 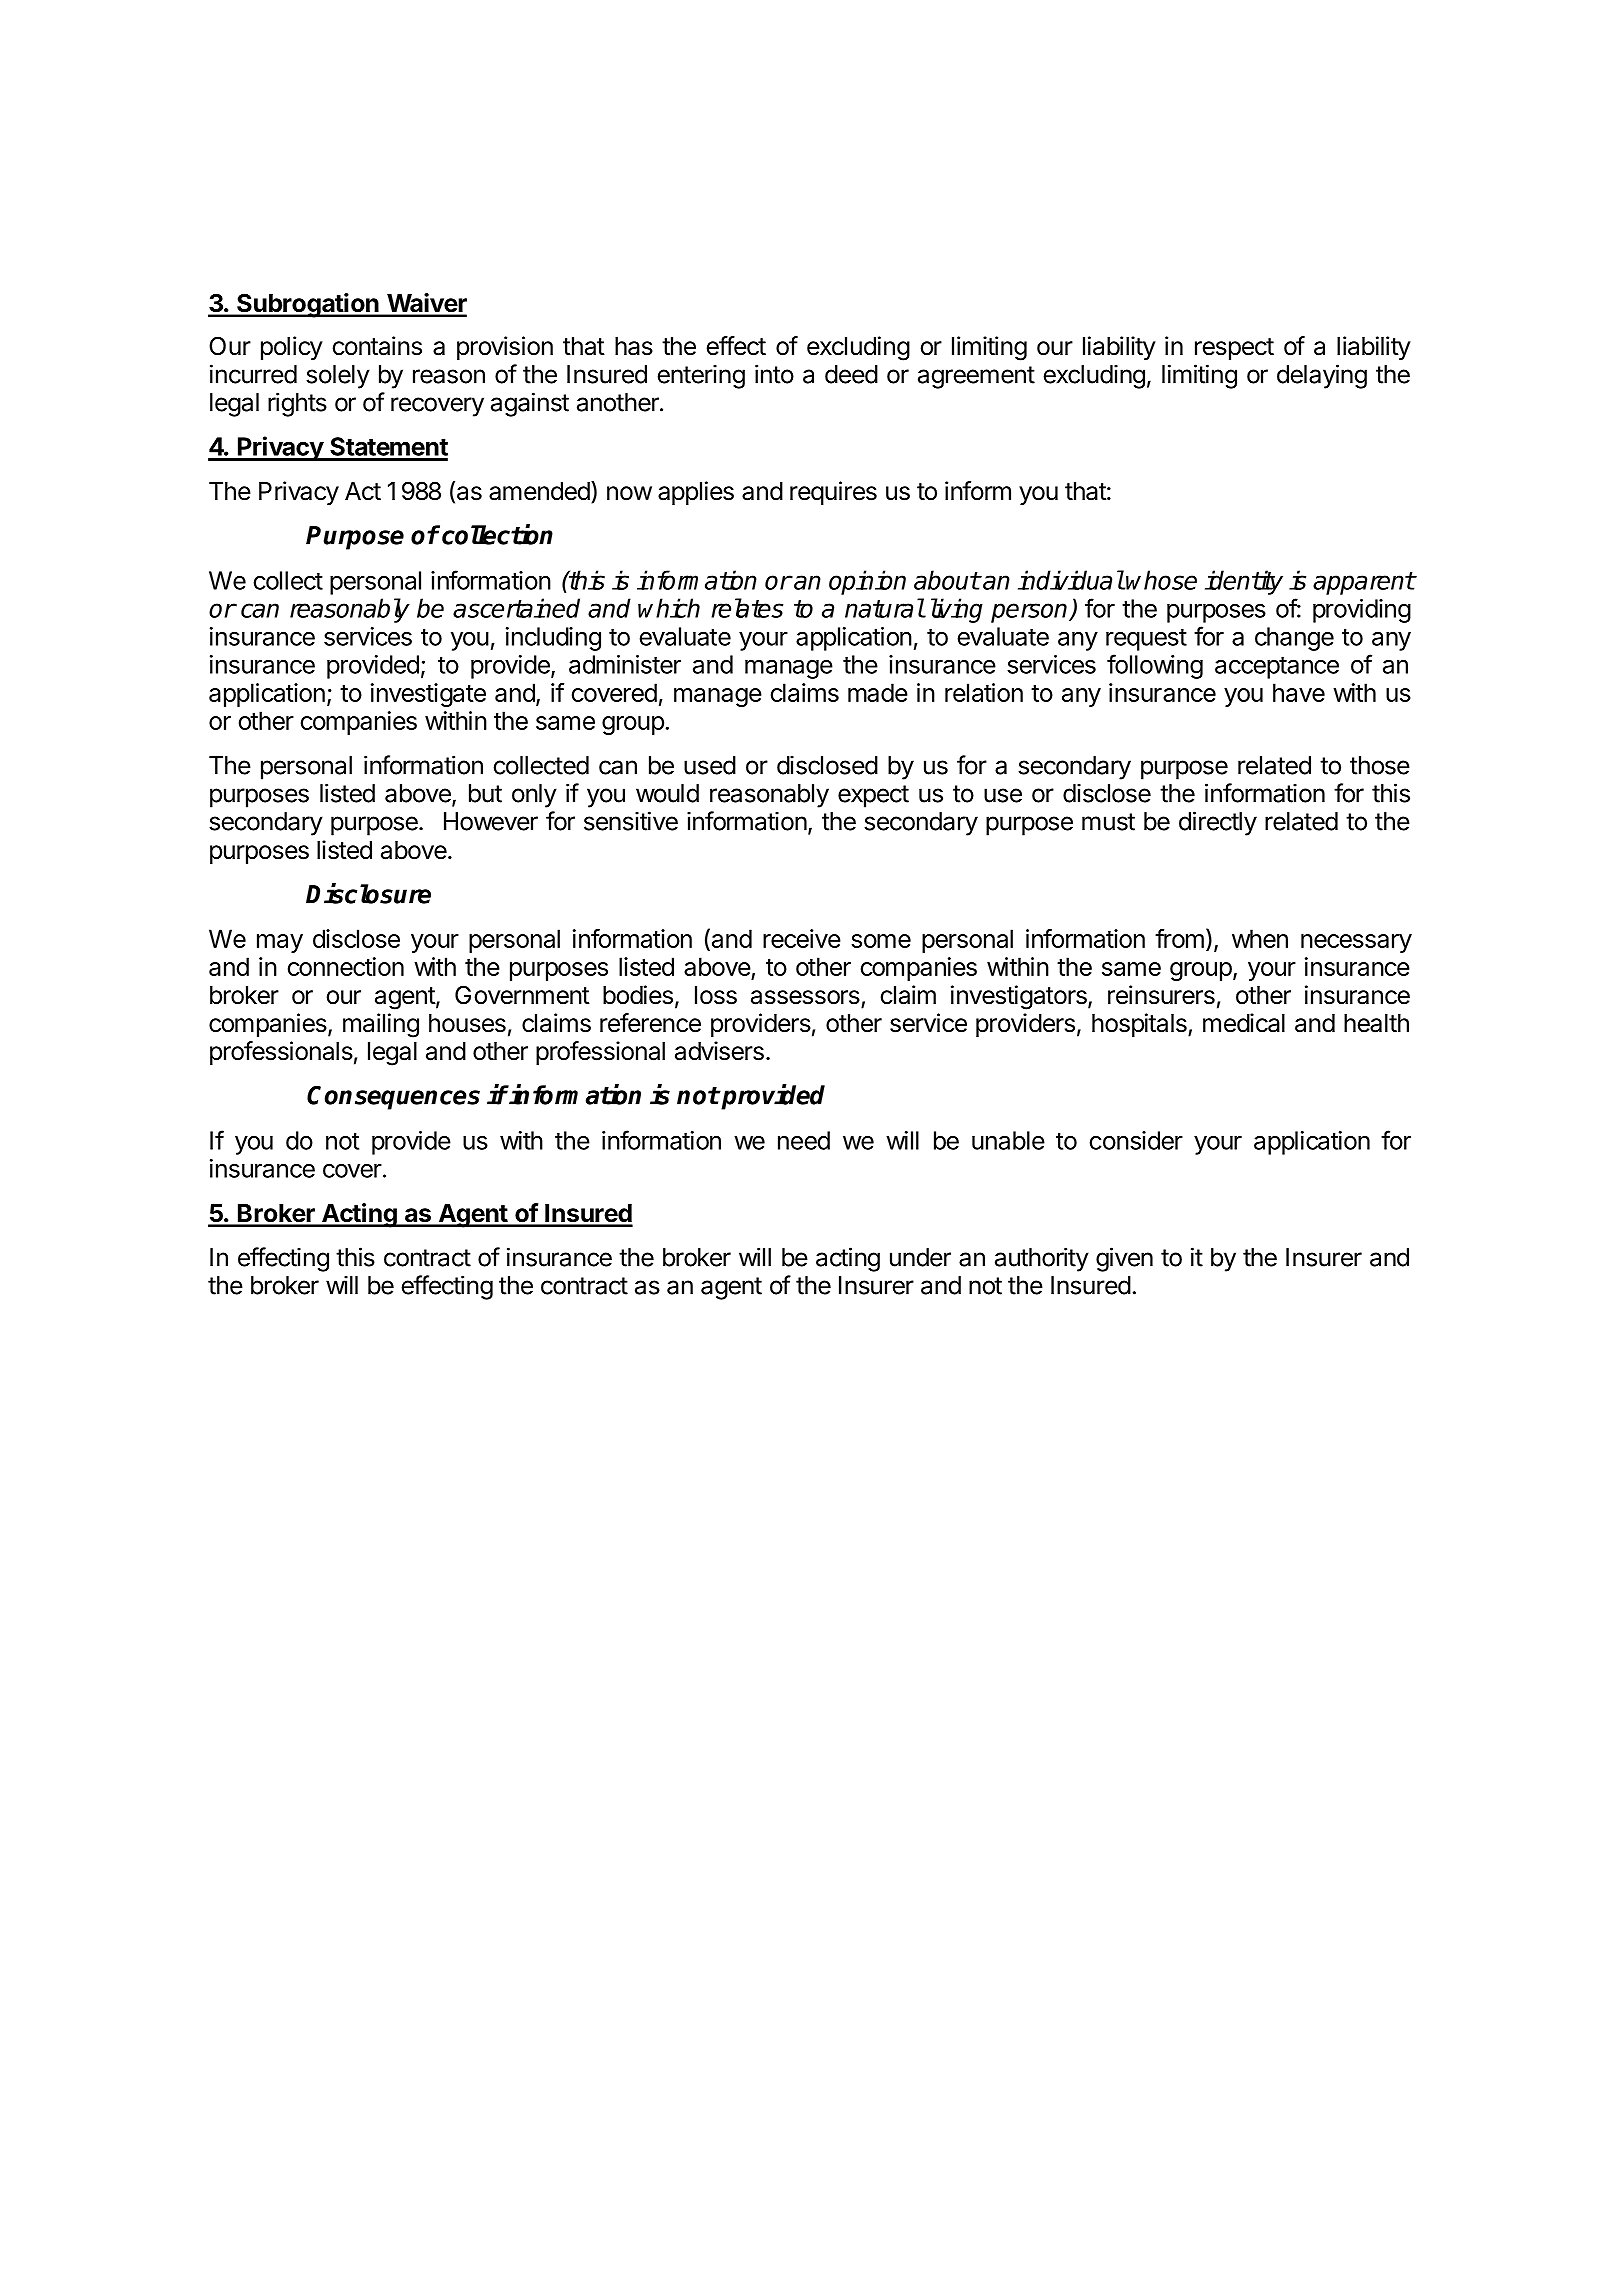 What do you see at coordinates (1218, 823) in the page?
I see `directly` at bounding box center [1218, 823].
